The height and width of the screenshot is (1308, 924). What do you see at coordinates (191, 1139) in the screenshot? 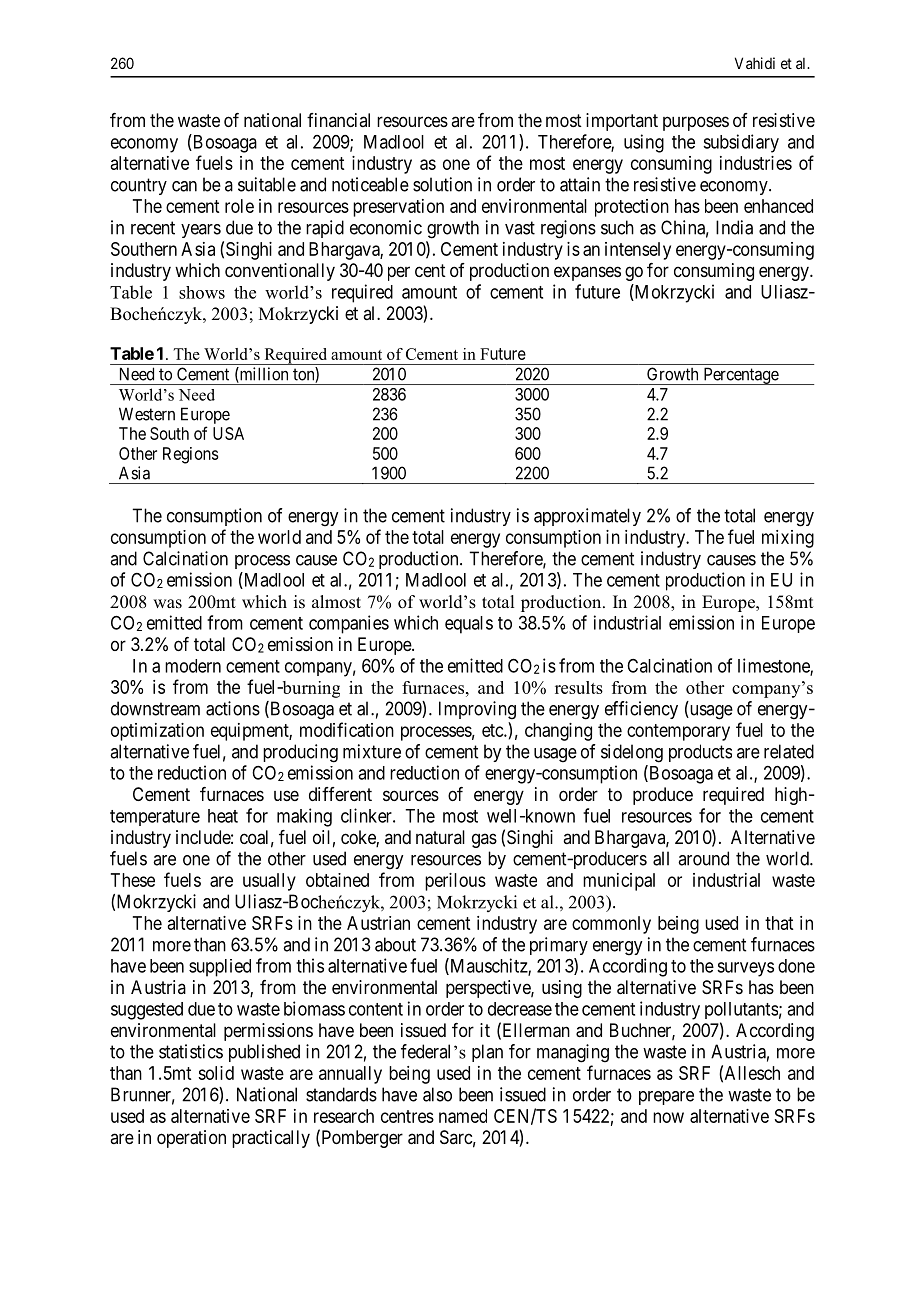
I see `operation` at bounding box center [191, 1139].
